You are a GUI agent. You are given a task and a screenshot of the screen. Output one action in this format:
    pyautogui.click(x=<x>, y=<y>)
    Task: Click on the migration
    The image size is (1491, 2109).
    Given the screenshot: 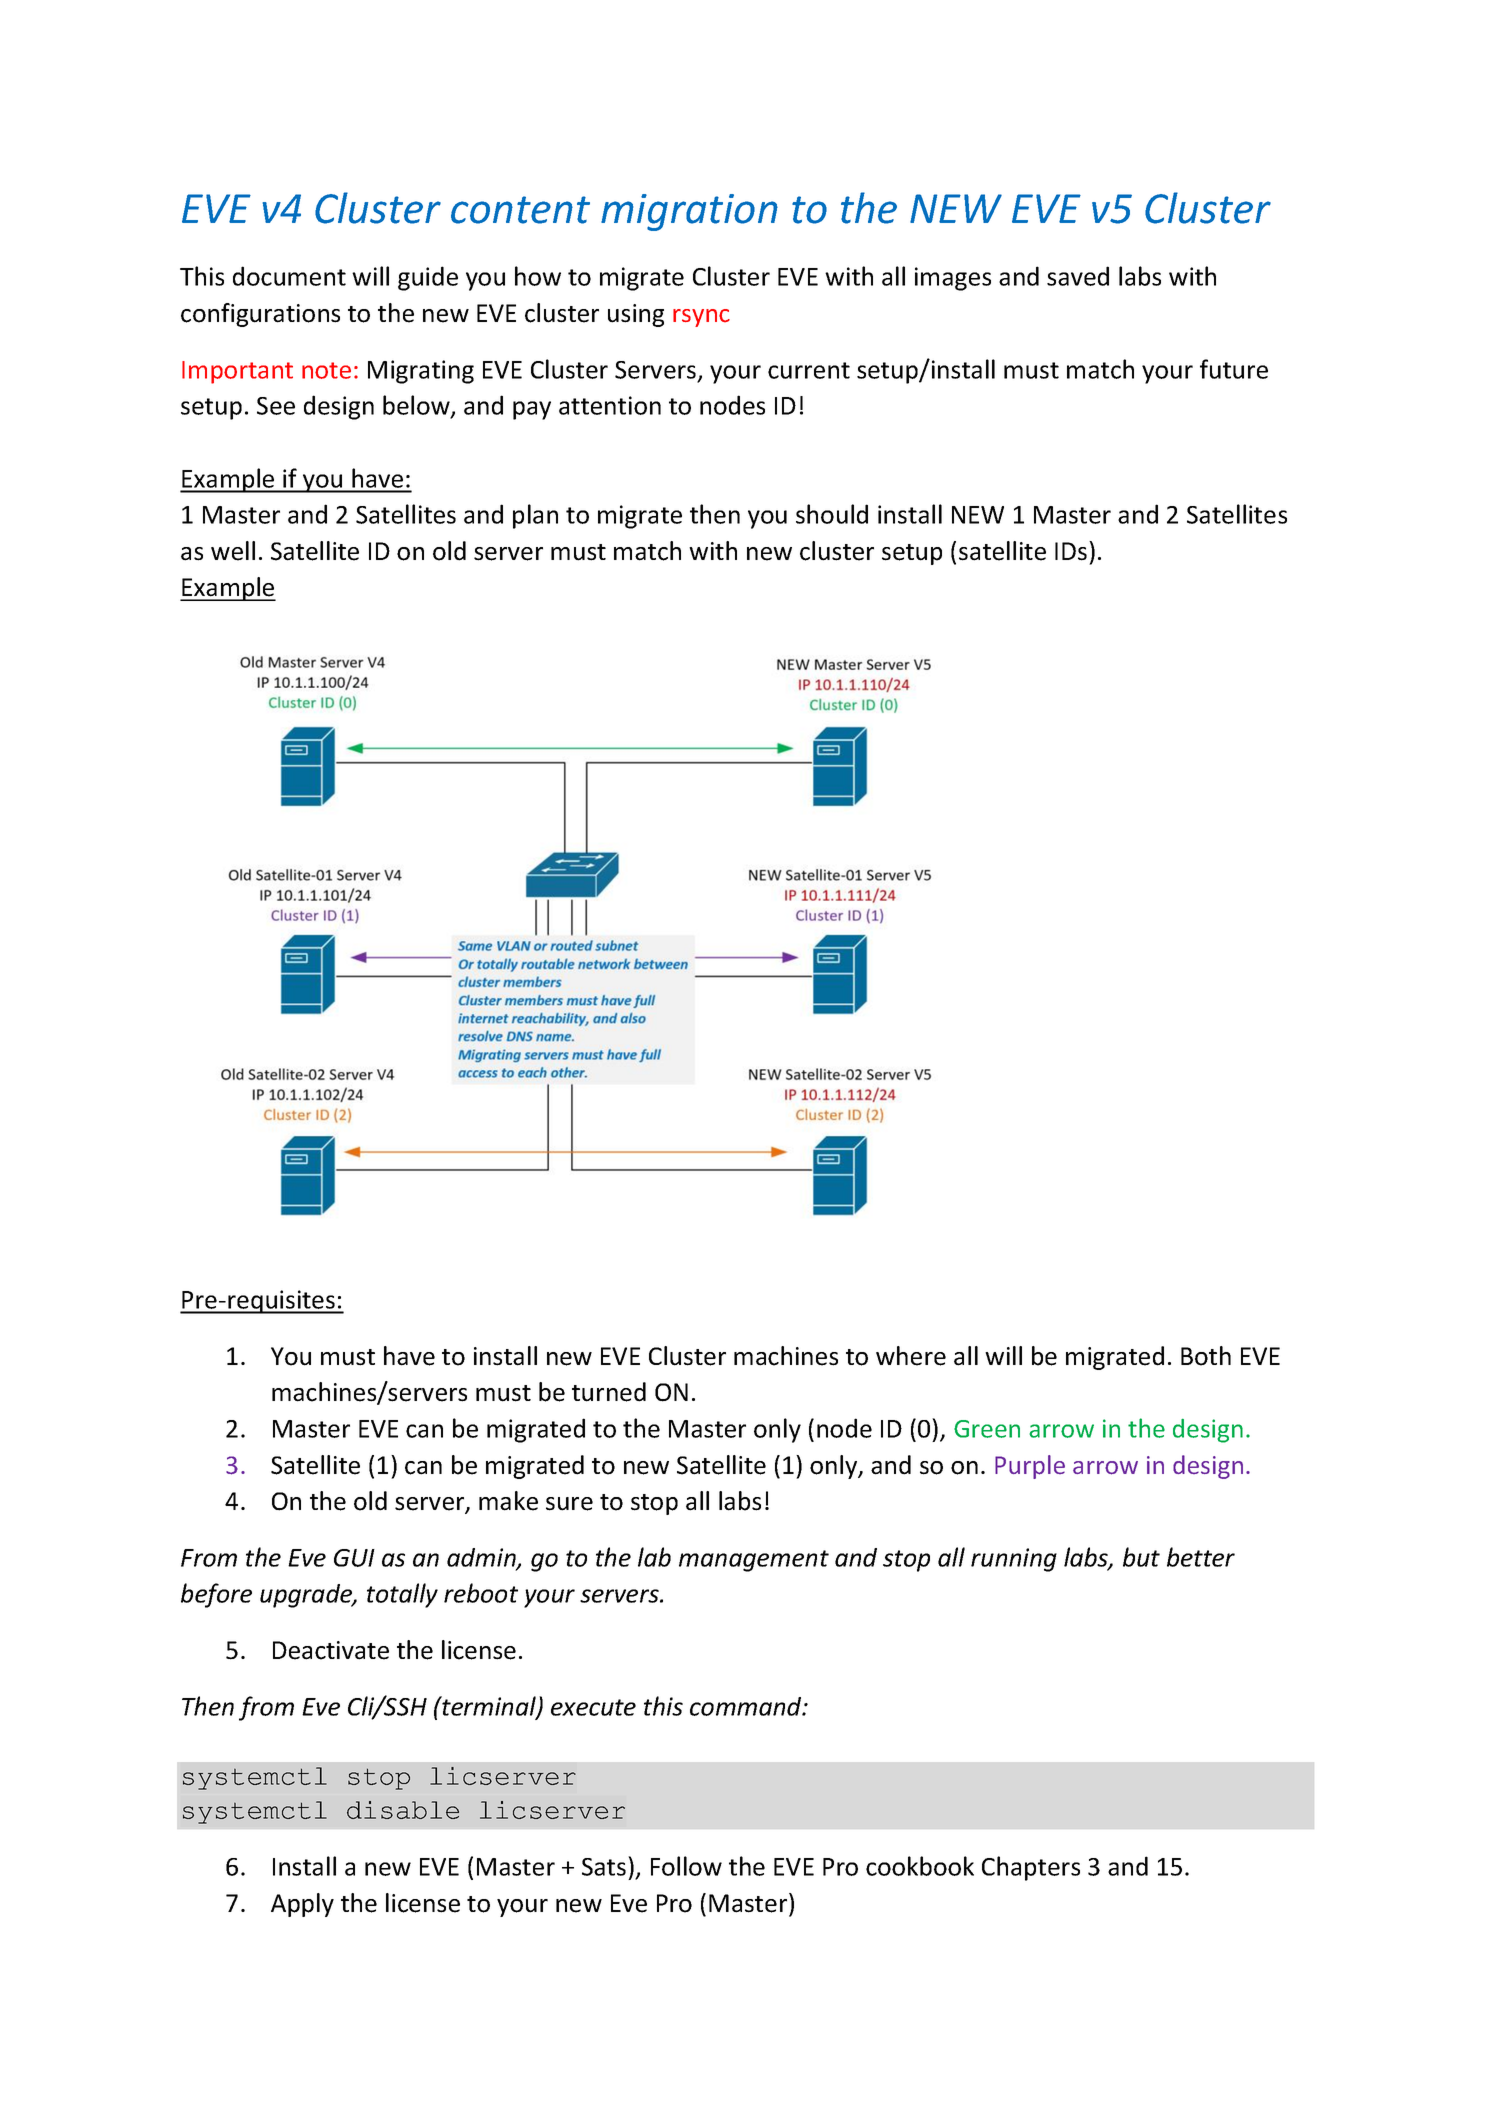 What is the action you would take?
    pyautogui.click(x=689, y=212)
